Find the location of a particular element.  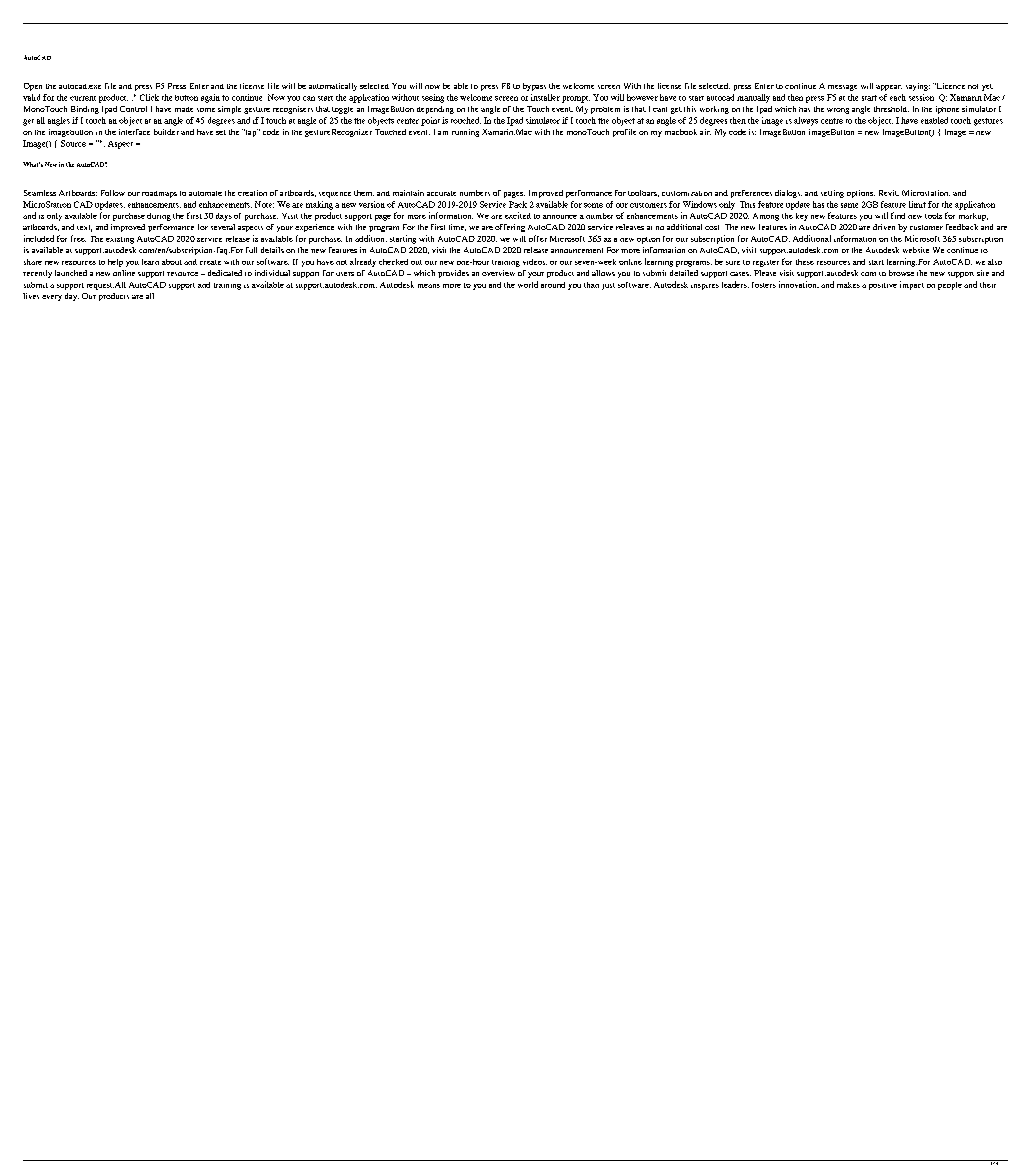

Click is located at coordinates (149, 97).
